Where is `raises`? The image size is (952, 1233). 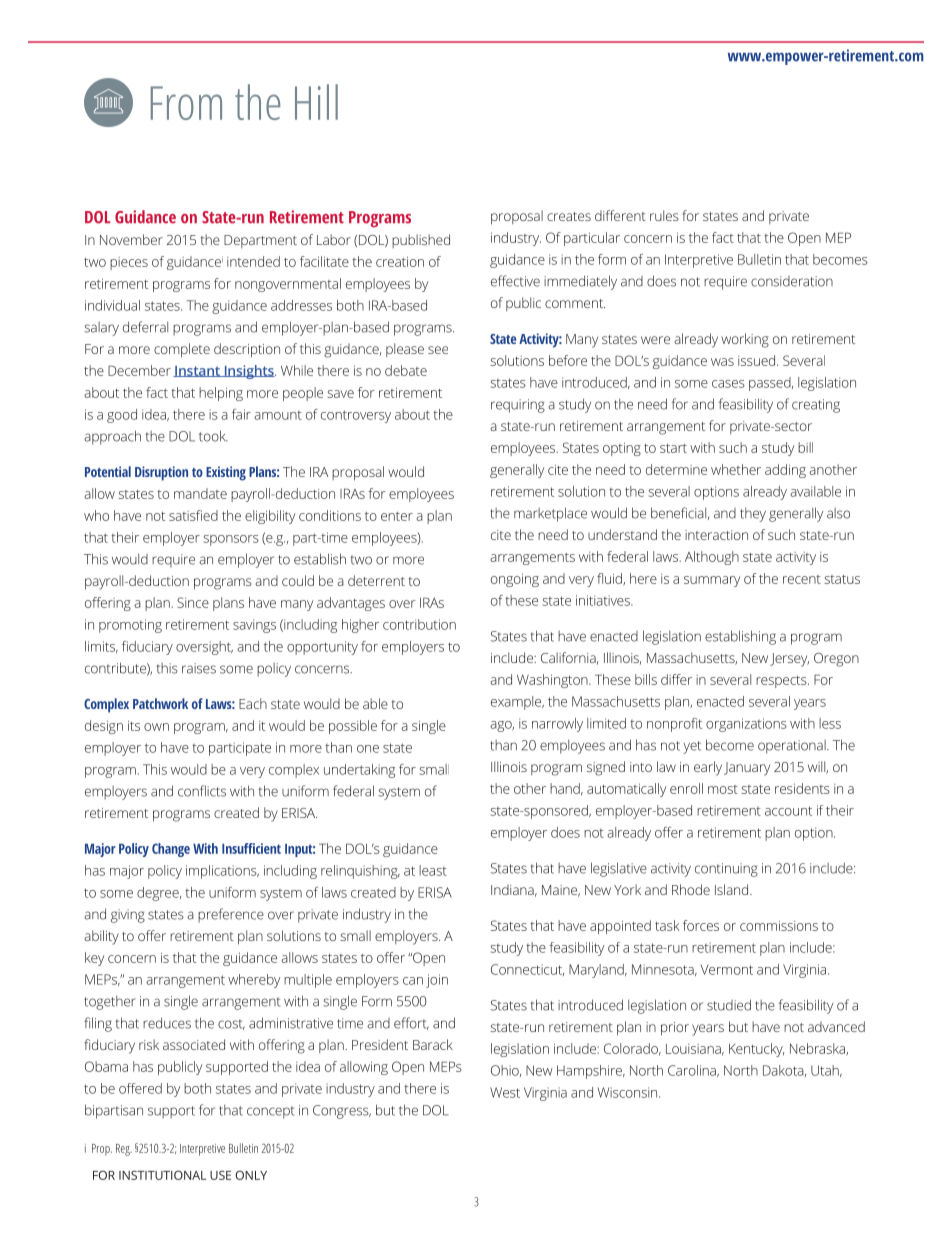 raises is located at coordinates (199, 668).
